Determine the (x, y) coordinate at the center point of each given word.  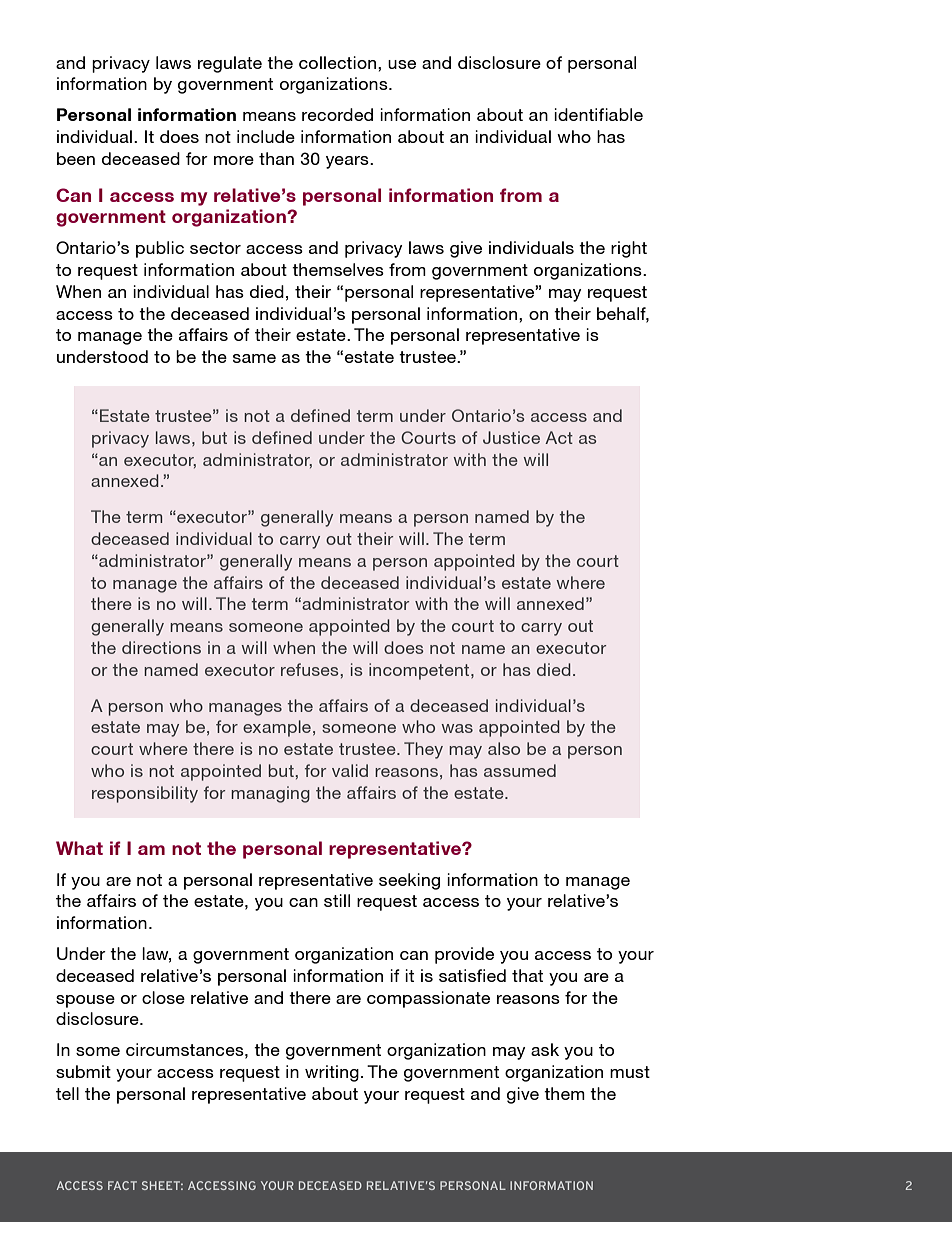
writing (332, 1073)
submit (83, 1071)
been (76, 158)
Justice (511, 437)
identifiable (598, 114)
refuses (311, 669)
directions (161, 647)
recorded (337, 114)
